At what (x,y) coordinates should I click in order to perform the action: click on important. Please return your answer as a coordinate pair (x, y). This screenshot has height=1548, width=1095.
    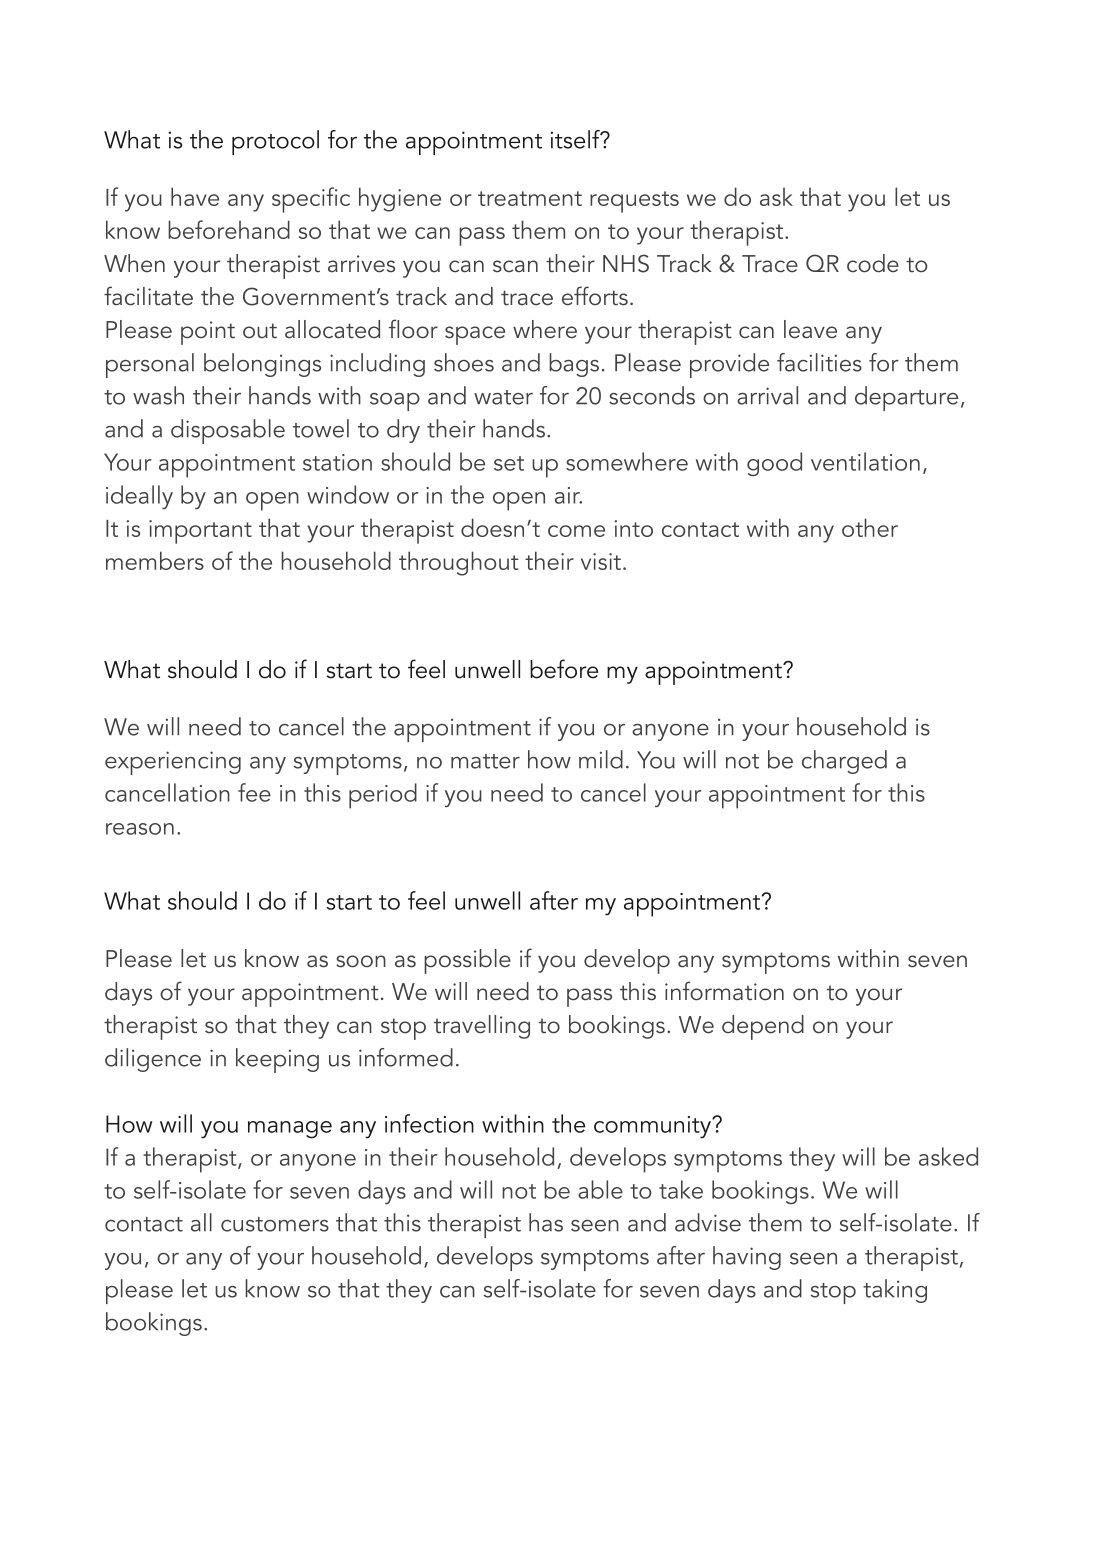
    Looking at the image, I should click on (200, 532).
